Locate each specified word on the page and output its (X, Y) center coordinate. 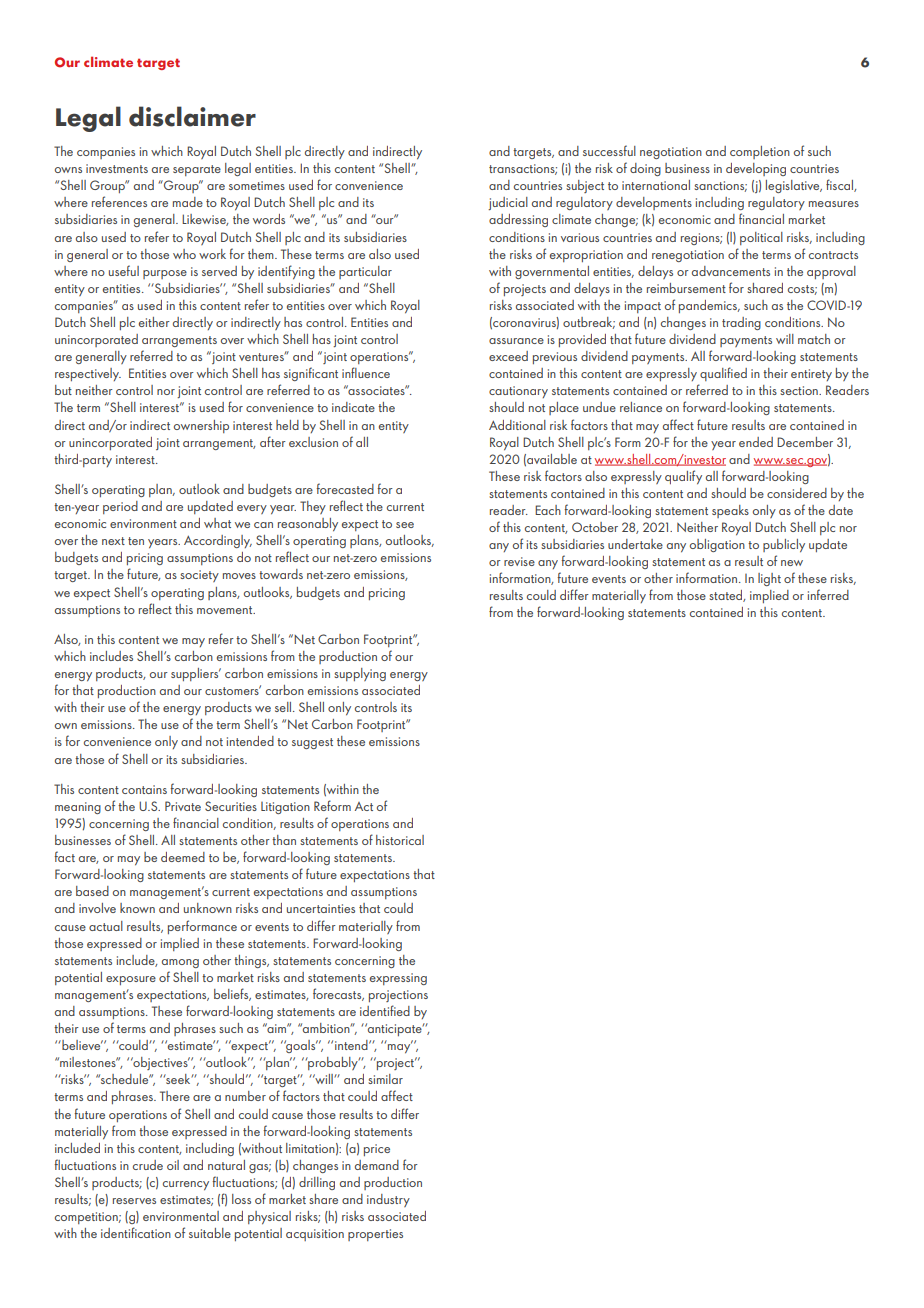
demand (377, 1165)
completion (760, 152)
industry (388, 1200)
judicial (508, 203)
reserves (134, 1201)
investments (117, 168)
